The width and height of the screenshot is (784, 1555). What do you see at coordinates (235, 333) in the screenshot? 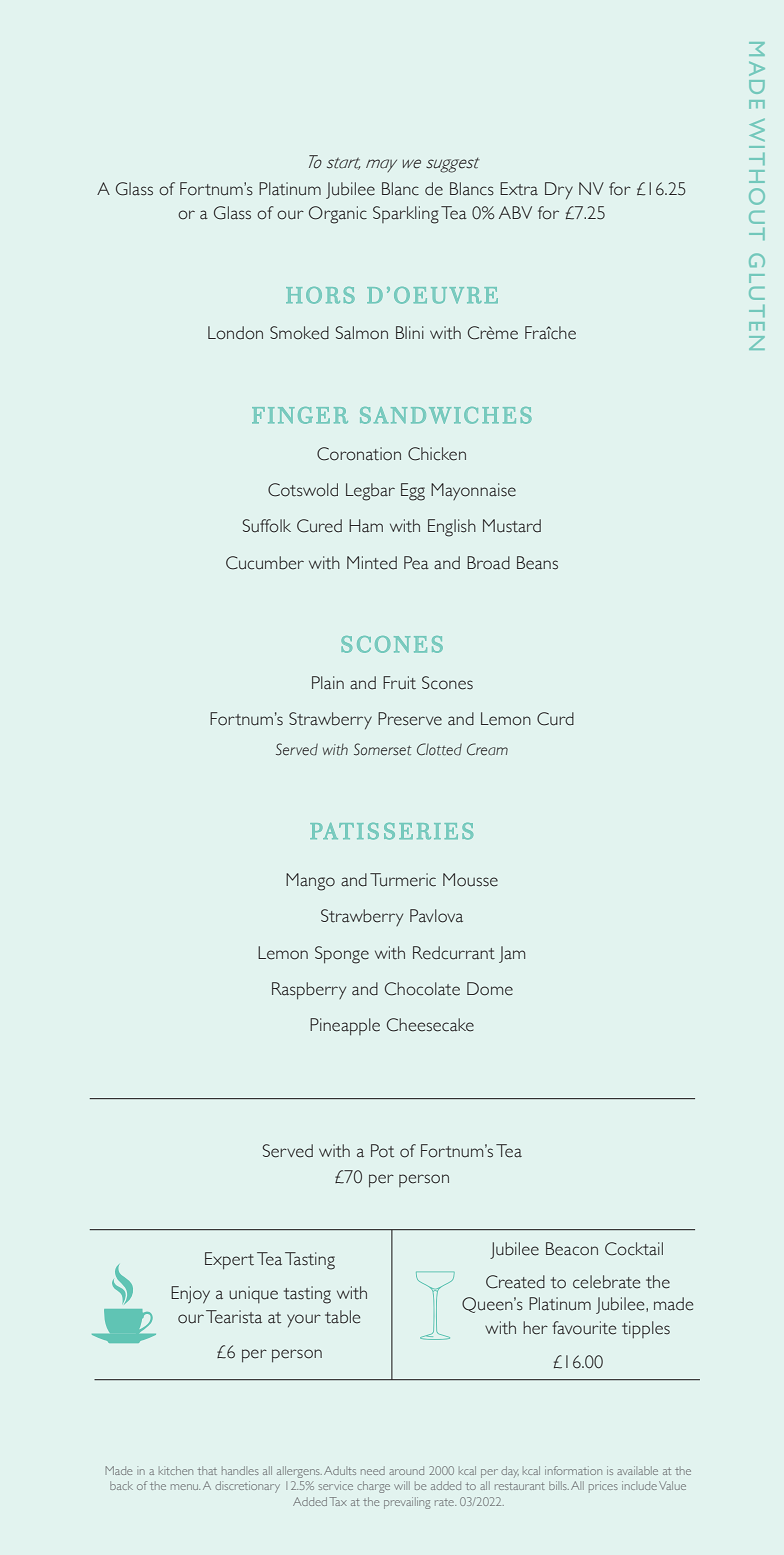
I see `London` at bounding box center [235, 333].
